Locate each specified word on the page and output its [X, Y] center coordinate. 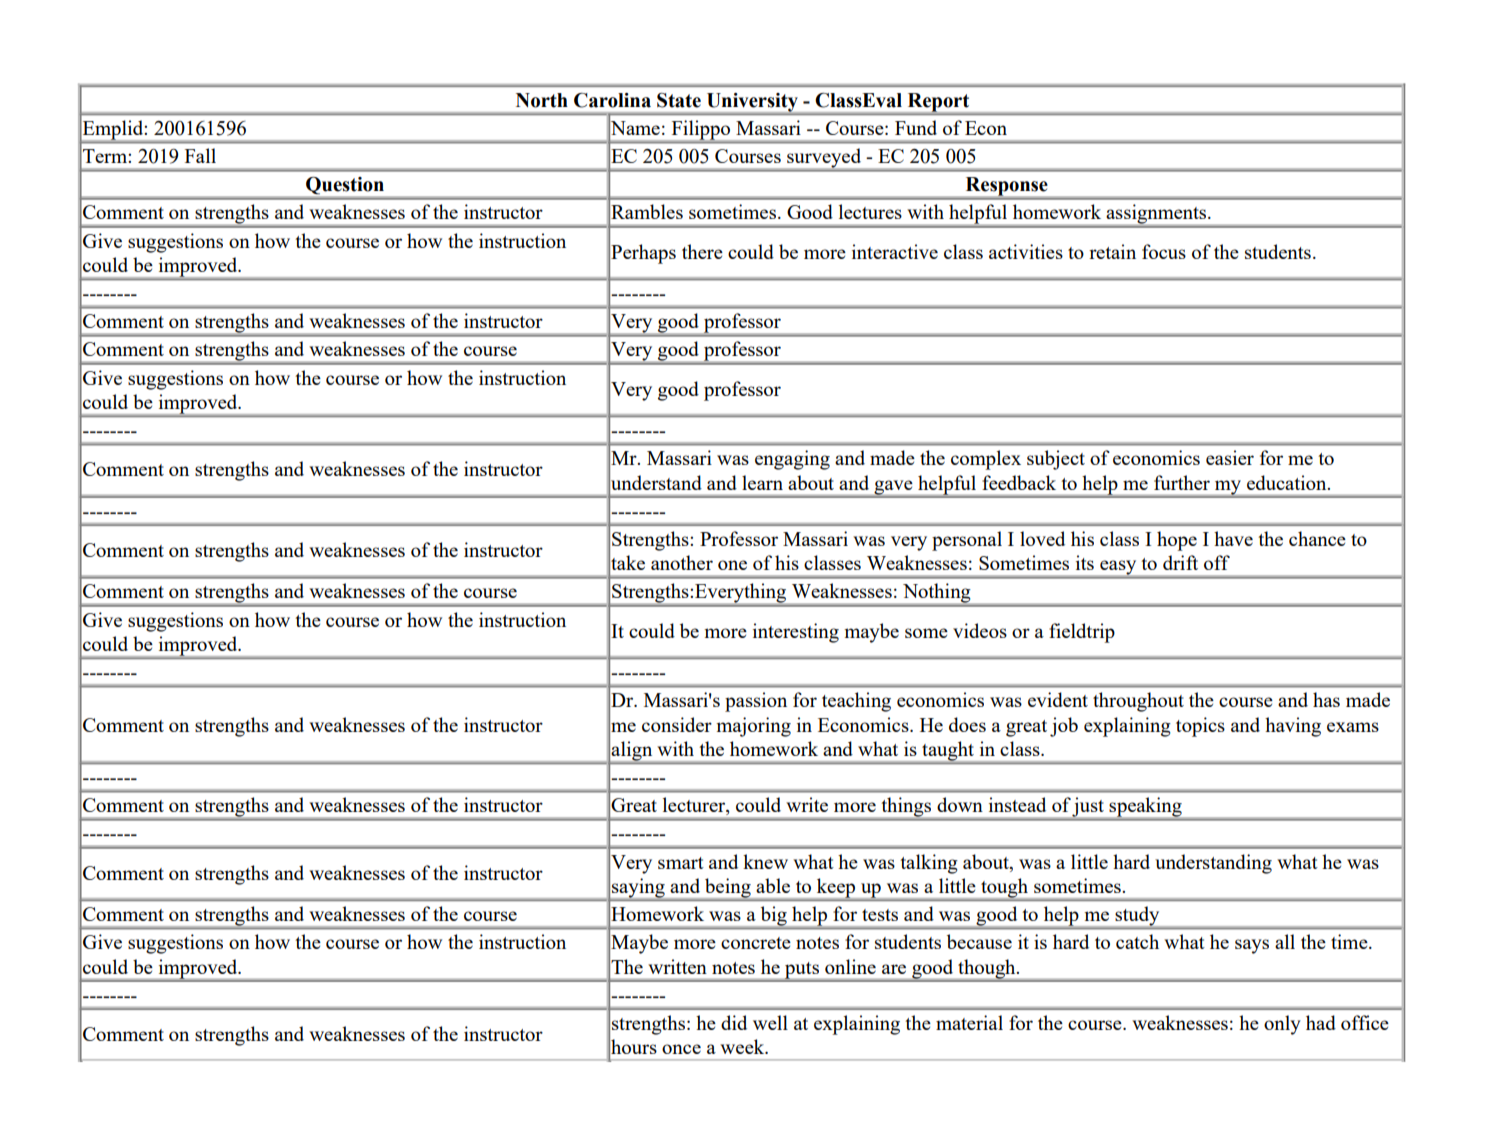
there [702, 251]
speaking [1146, 807]
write [807, 804]
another [682, 562]
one [732, 565]
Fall [200, 155]
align [632, 751]
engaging [792, 460]
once [681, 1049]
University [752, 103]
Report [938, 103]
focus [1164, 251]
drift [1180, 562]
